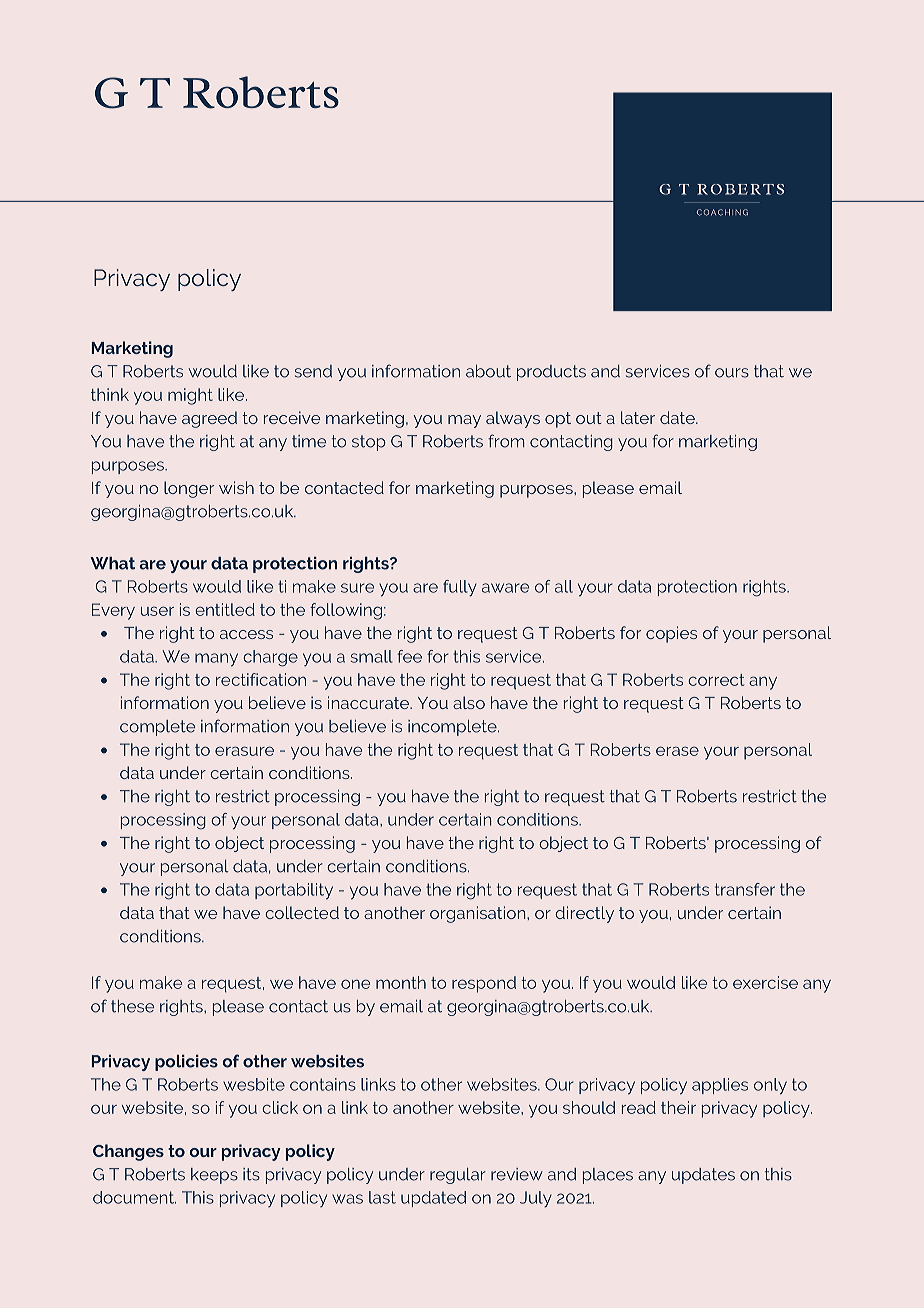 The image size is (924, 1308). I want to click on transfer, so click(745, 889).
